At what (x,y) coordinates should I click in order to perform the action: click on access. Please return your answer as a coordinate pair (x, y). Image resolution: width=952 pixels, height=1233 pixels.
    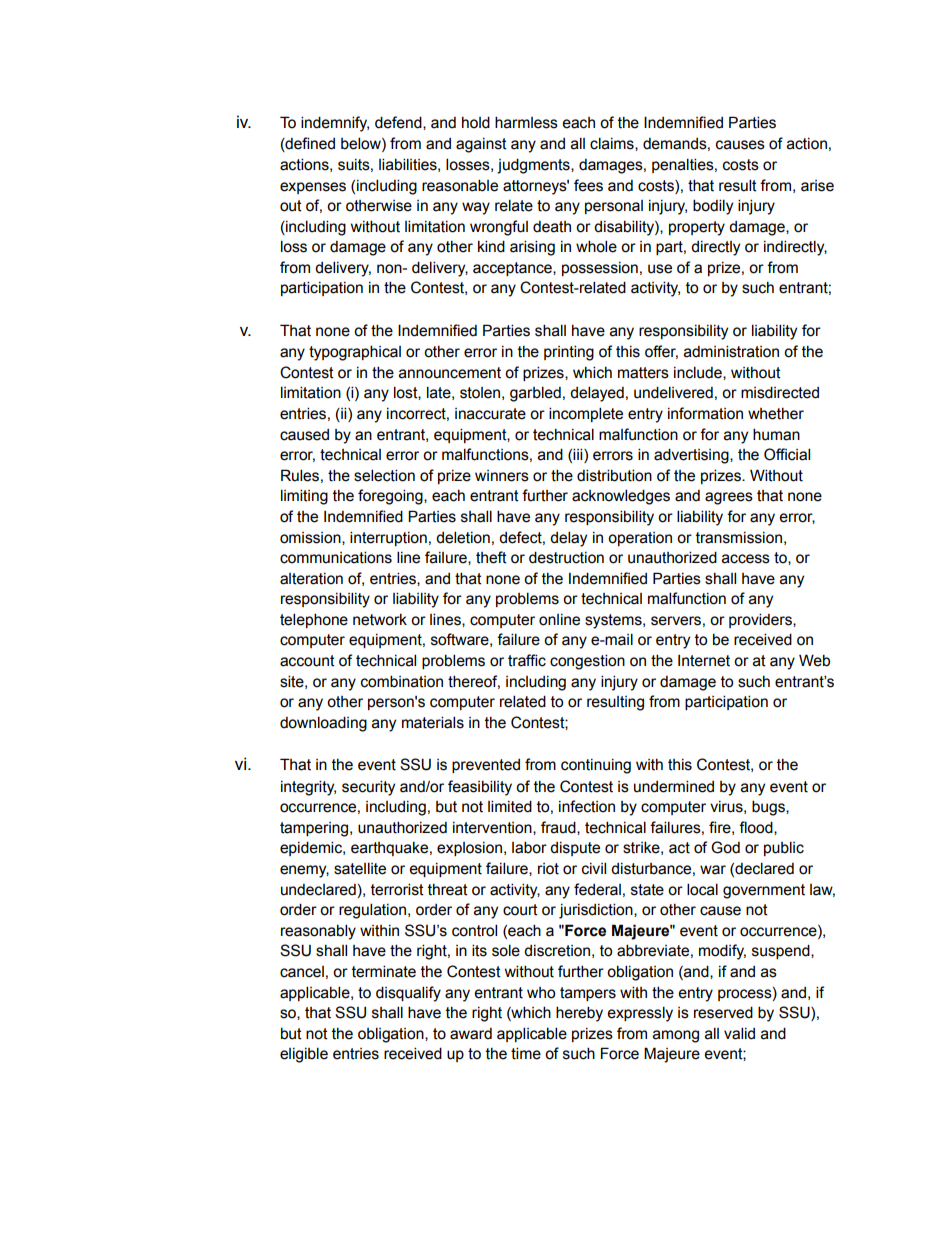
    Looking at the image, I should click on (746, 559).
